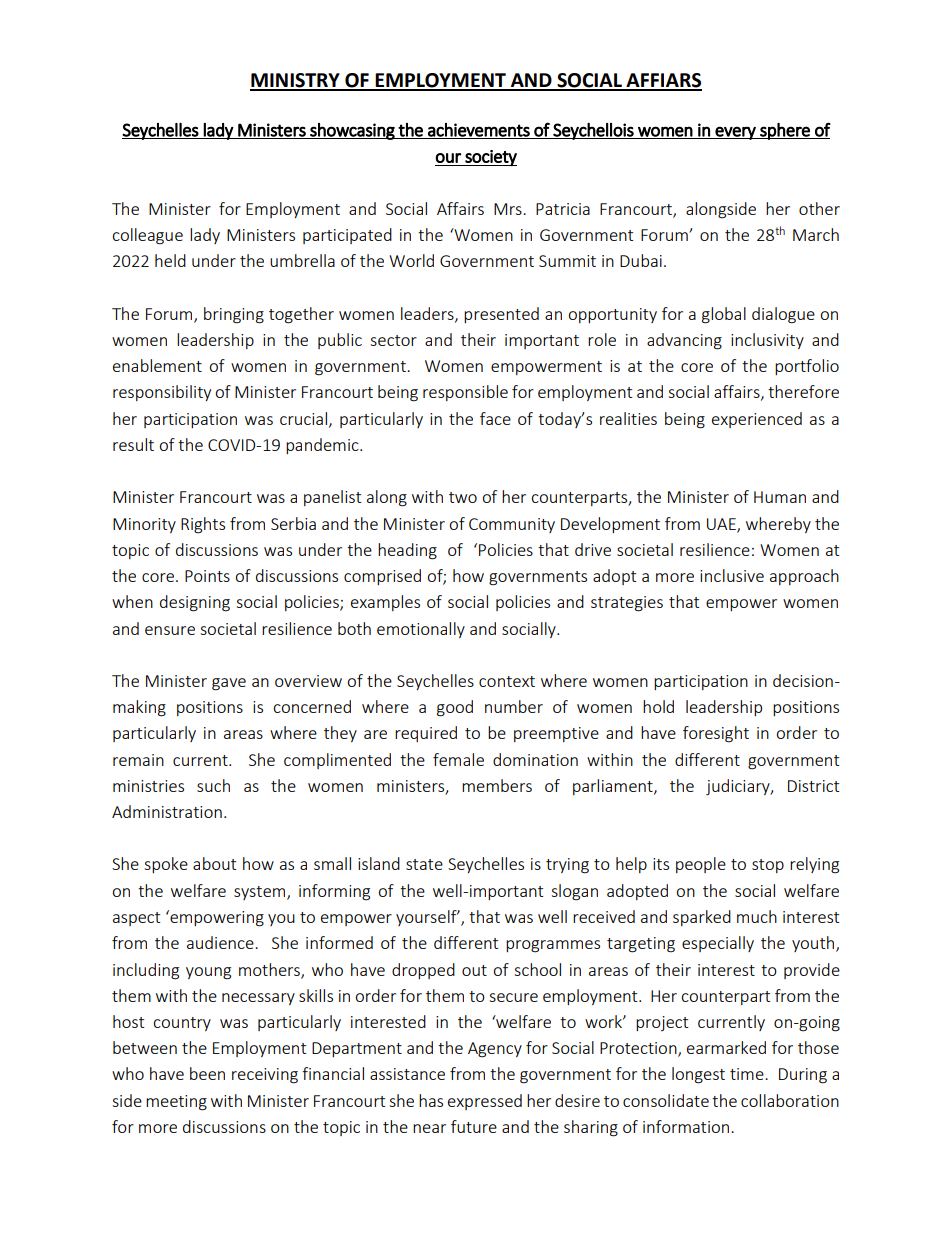  What do you see at coordinates (213, 785) in the document?
I see `such` at bounding box center [213, 785].
